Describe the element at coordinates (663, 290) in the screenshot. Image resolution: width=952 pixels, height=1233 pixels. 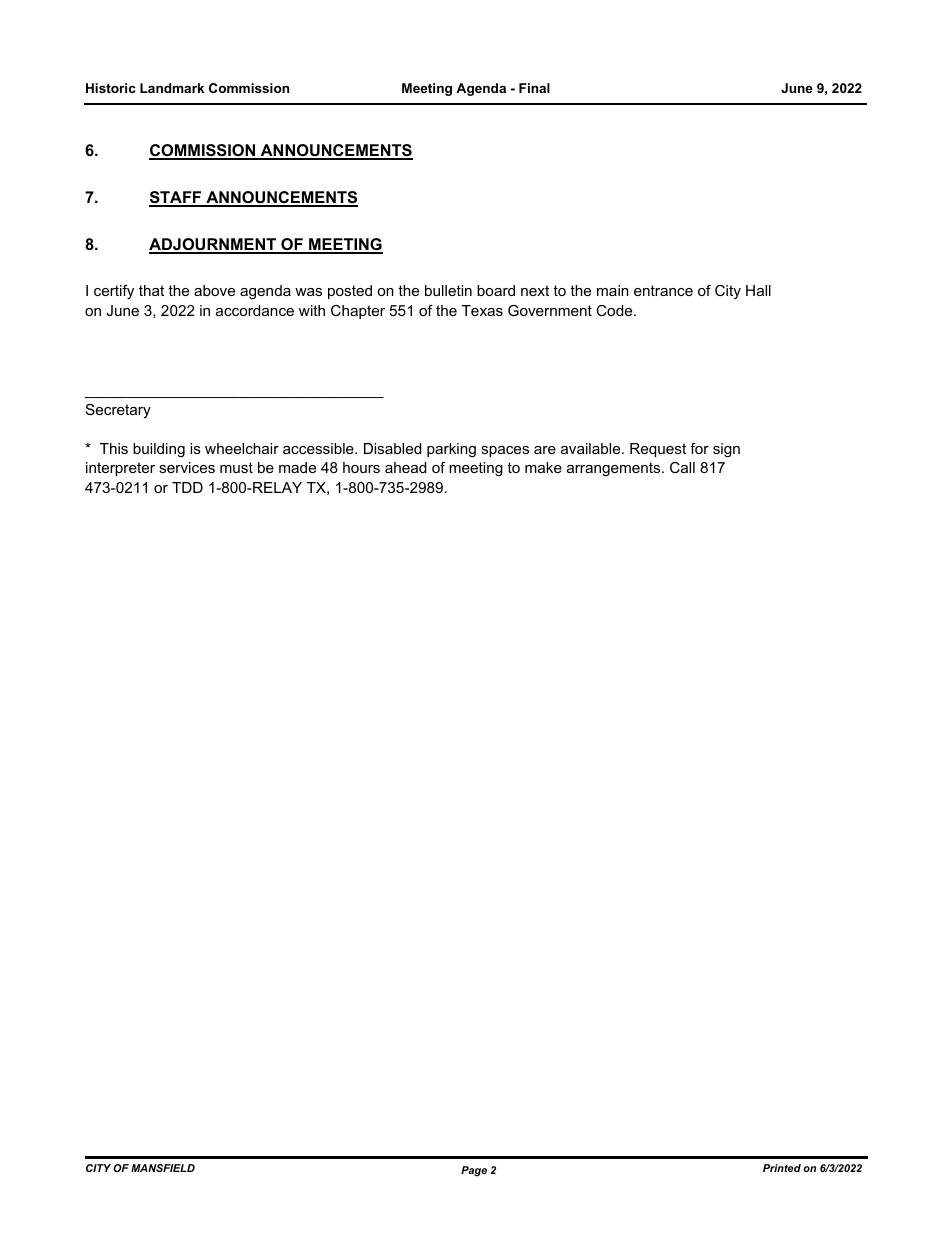
I see `entrance` at that location.
